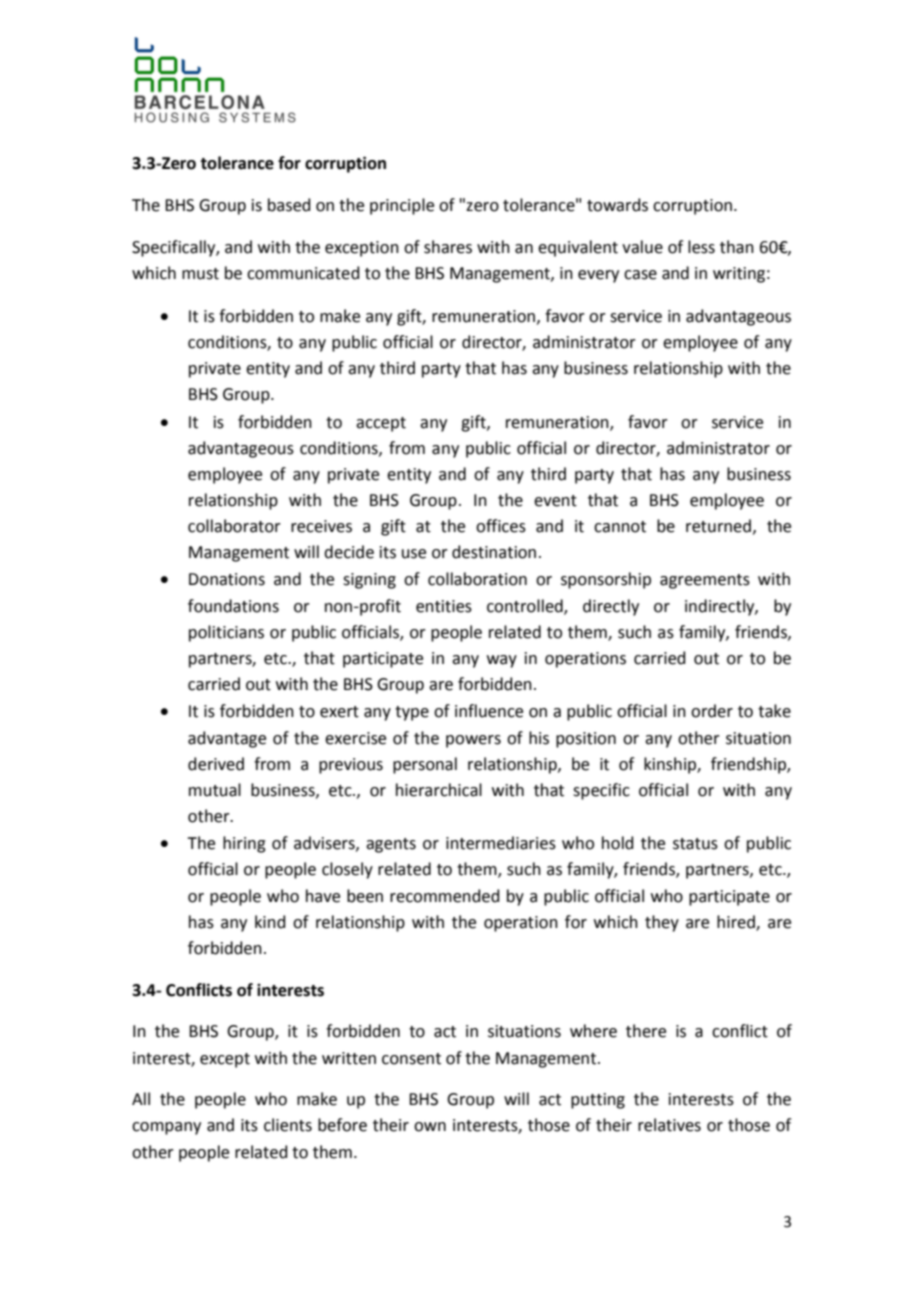 The width and height of the screenshot is (924, 1308). Describe the element at coordinates (227, 579) in the screenshot. I see `Donations` at that location.
